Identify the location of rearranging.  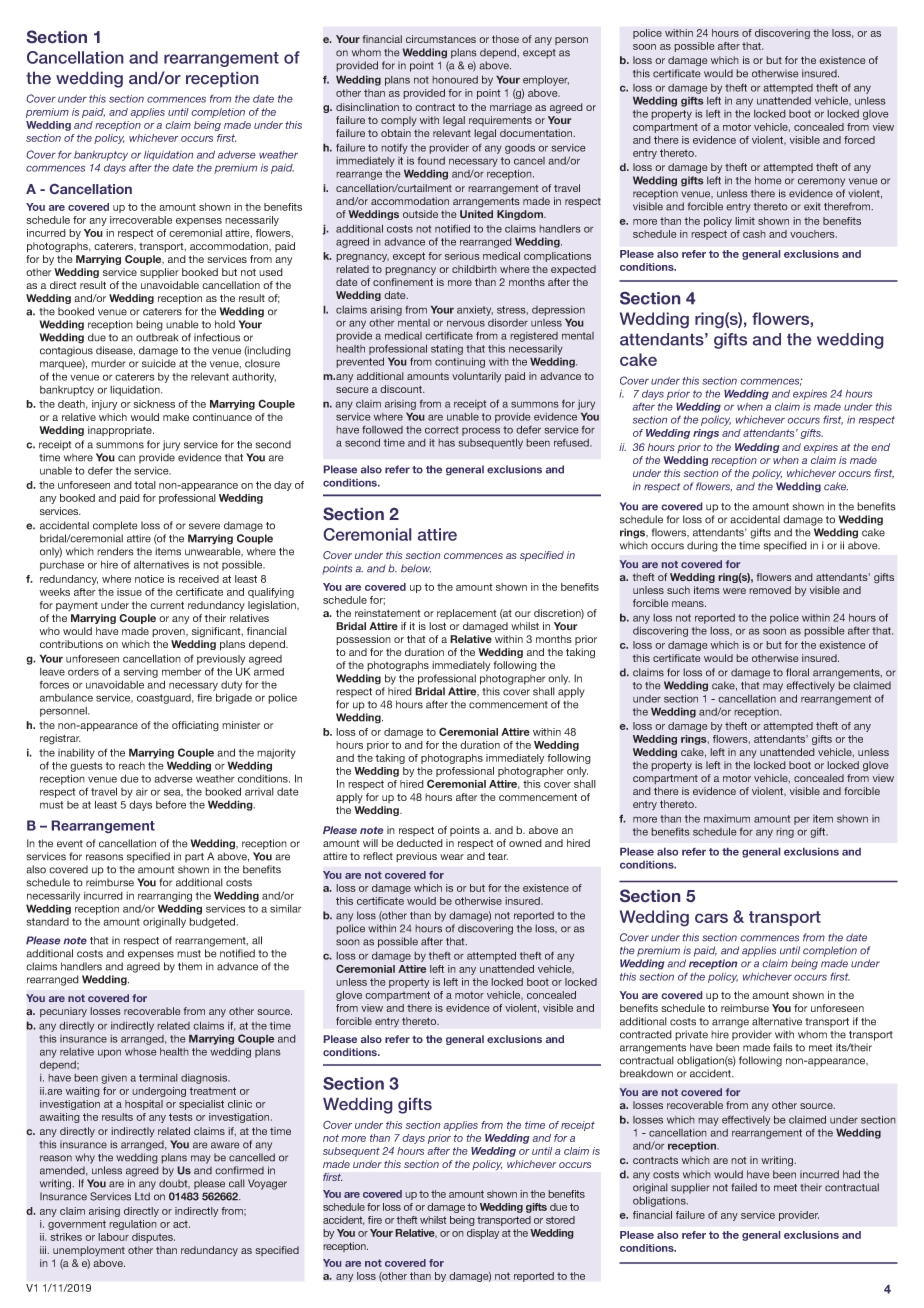
(165, 897).
